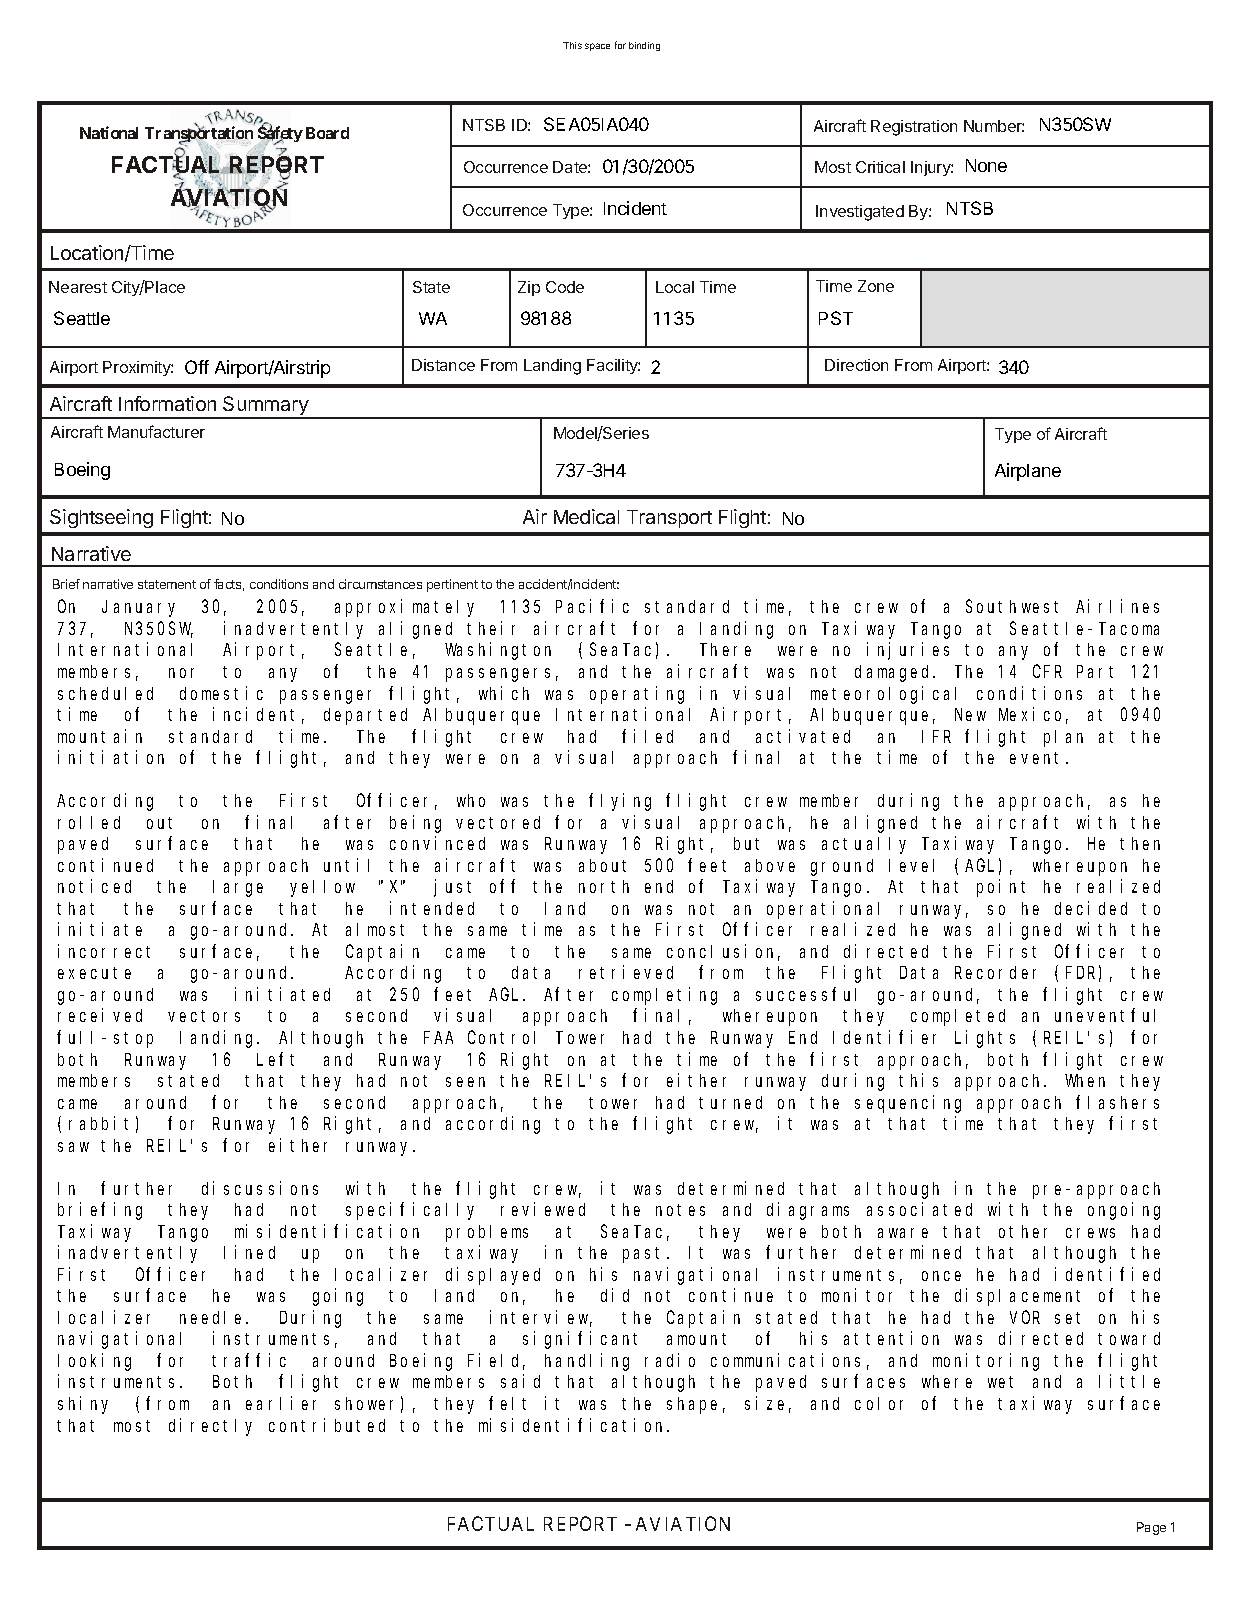  I want to click on IFR, so click(936, 736).
